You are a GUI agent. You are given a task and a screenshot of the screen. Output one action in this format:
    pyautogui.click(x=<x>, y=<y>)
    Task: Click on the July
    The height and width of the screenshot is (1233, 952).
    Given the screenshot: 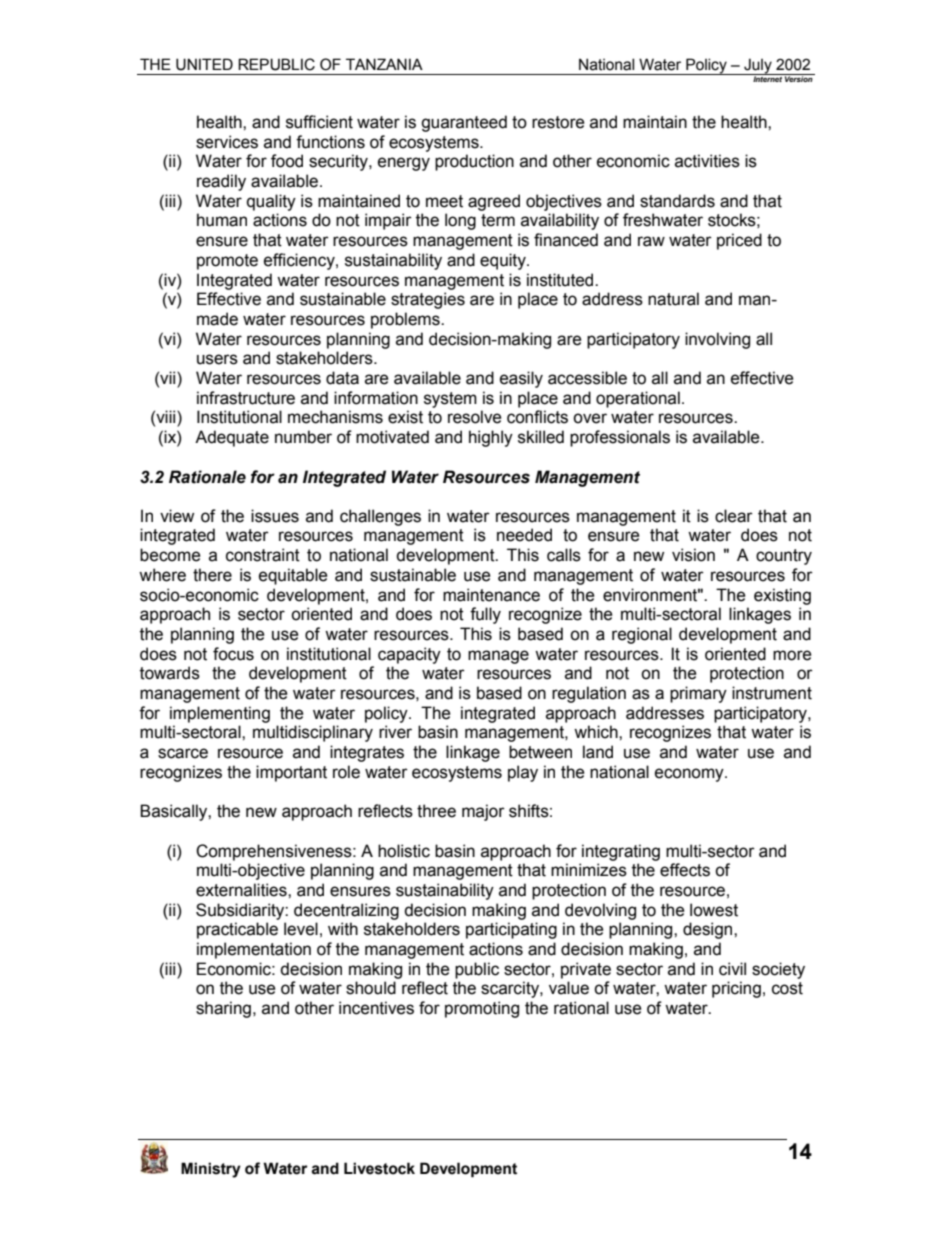 What is the action you would take?
    pyautogui.click(x=758, y=66)
